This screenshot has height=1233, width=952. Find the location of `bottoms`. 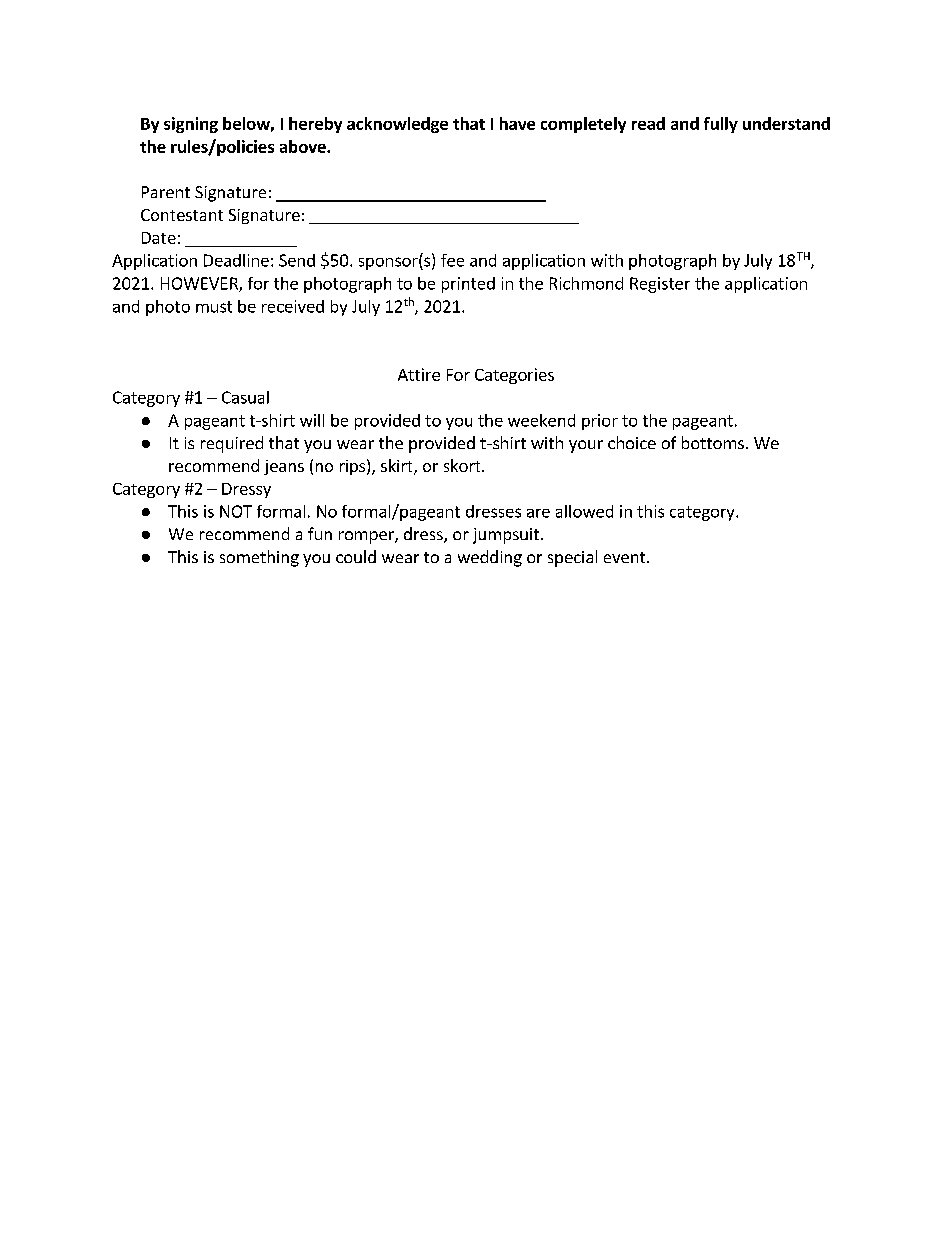

bottoms is located at coordinates (713, 442).
